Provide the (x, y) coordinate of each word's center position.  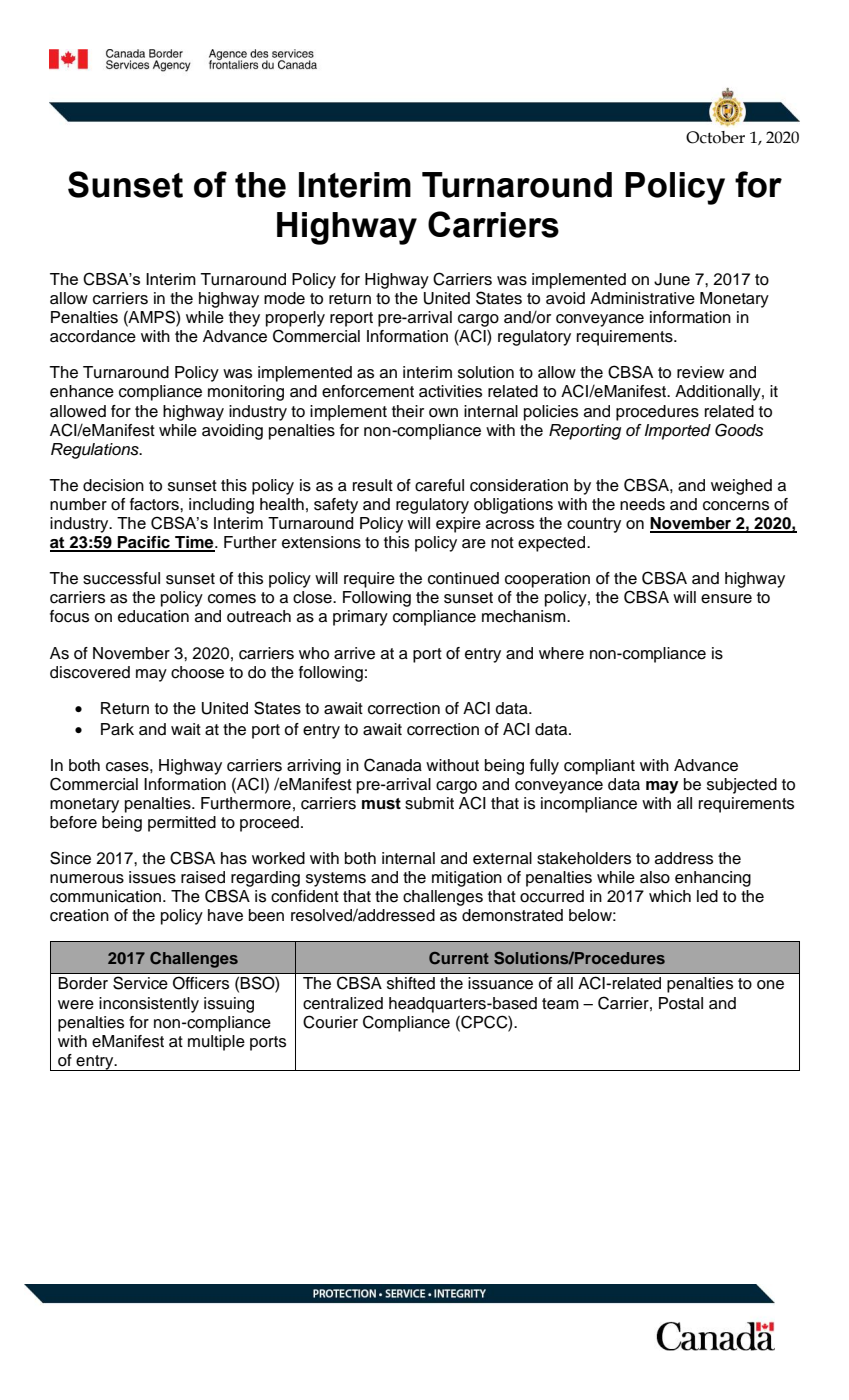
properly (295, 319)
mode (284, 298)
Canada (393, 765)
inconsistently (149, 1005)
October (715, 137)
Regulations (96, 451)
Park (117, 729)
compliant (599, 767)
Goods (739, 430)
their (408, 411)
